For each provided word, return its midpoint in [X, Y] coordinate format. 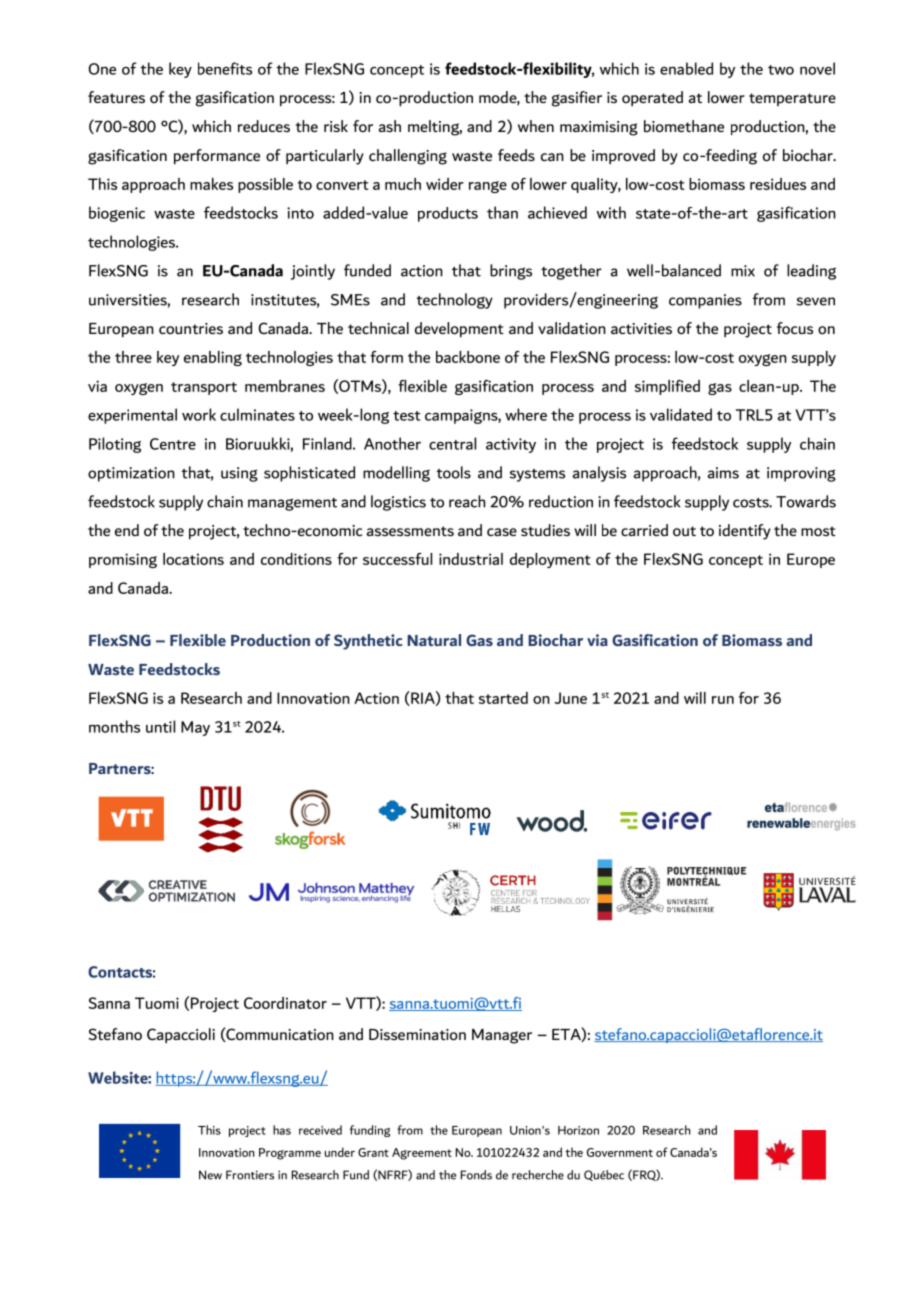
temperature [792, 99]
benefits [225, 68]
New [210, 1175]
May [195, 728]
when [536, 126]
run [723, 700]
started [503, 698]
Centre [173, 444]
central [452, 443]
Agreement [422, 1154]
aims [723, 473]
